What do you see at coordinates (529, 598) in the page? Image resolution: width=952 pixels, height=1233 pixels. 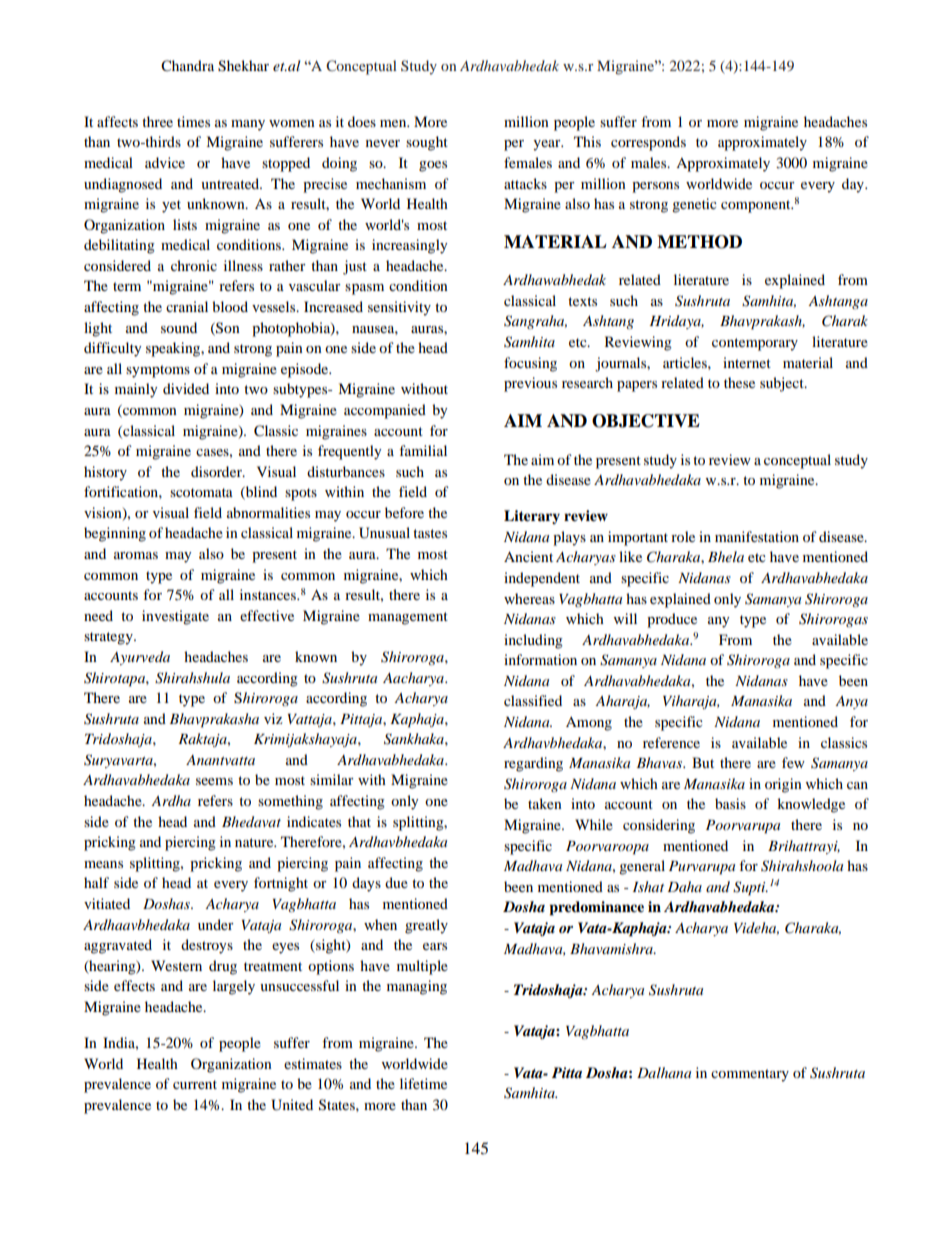 I see `whereas` at bounding box center [529, 598].
